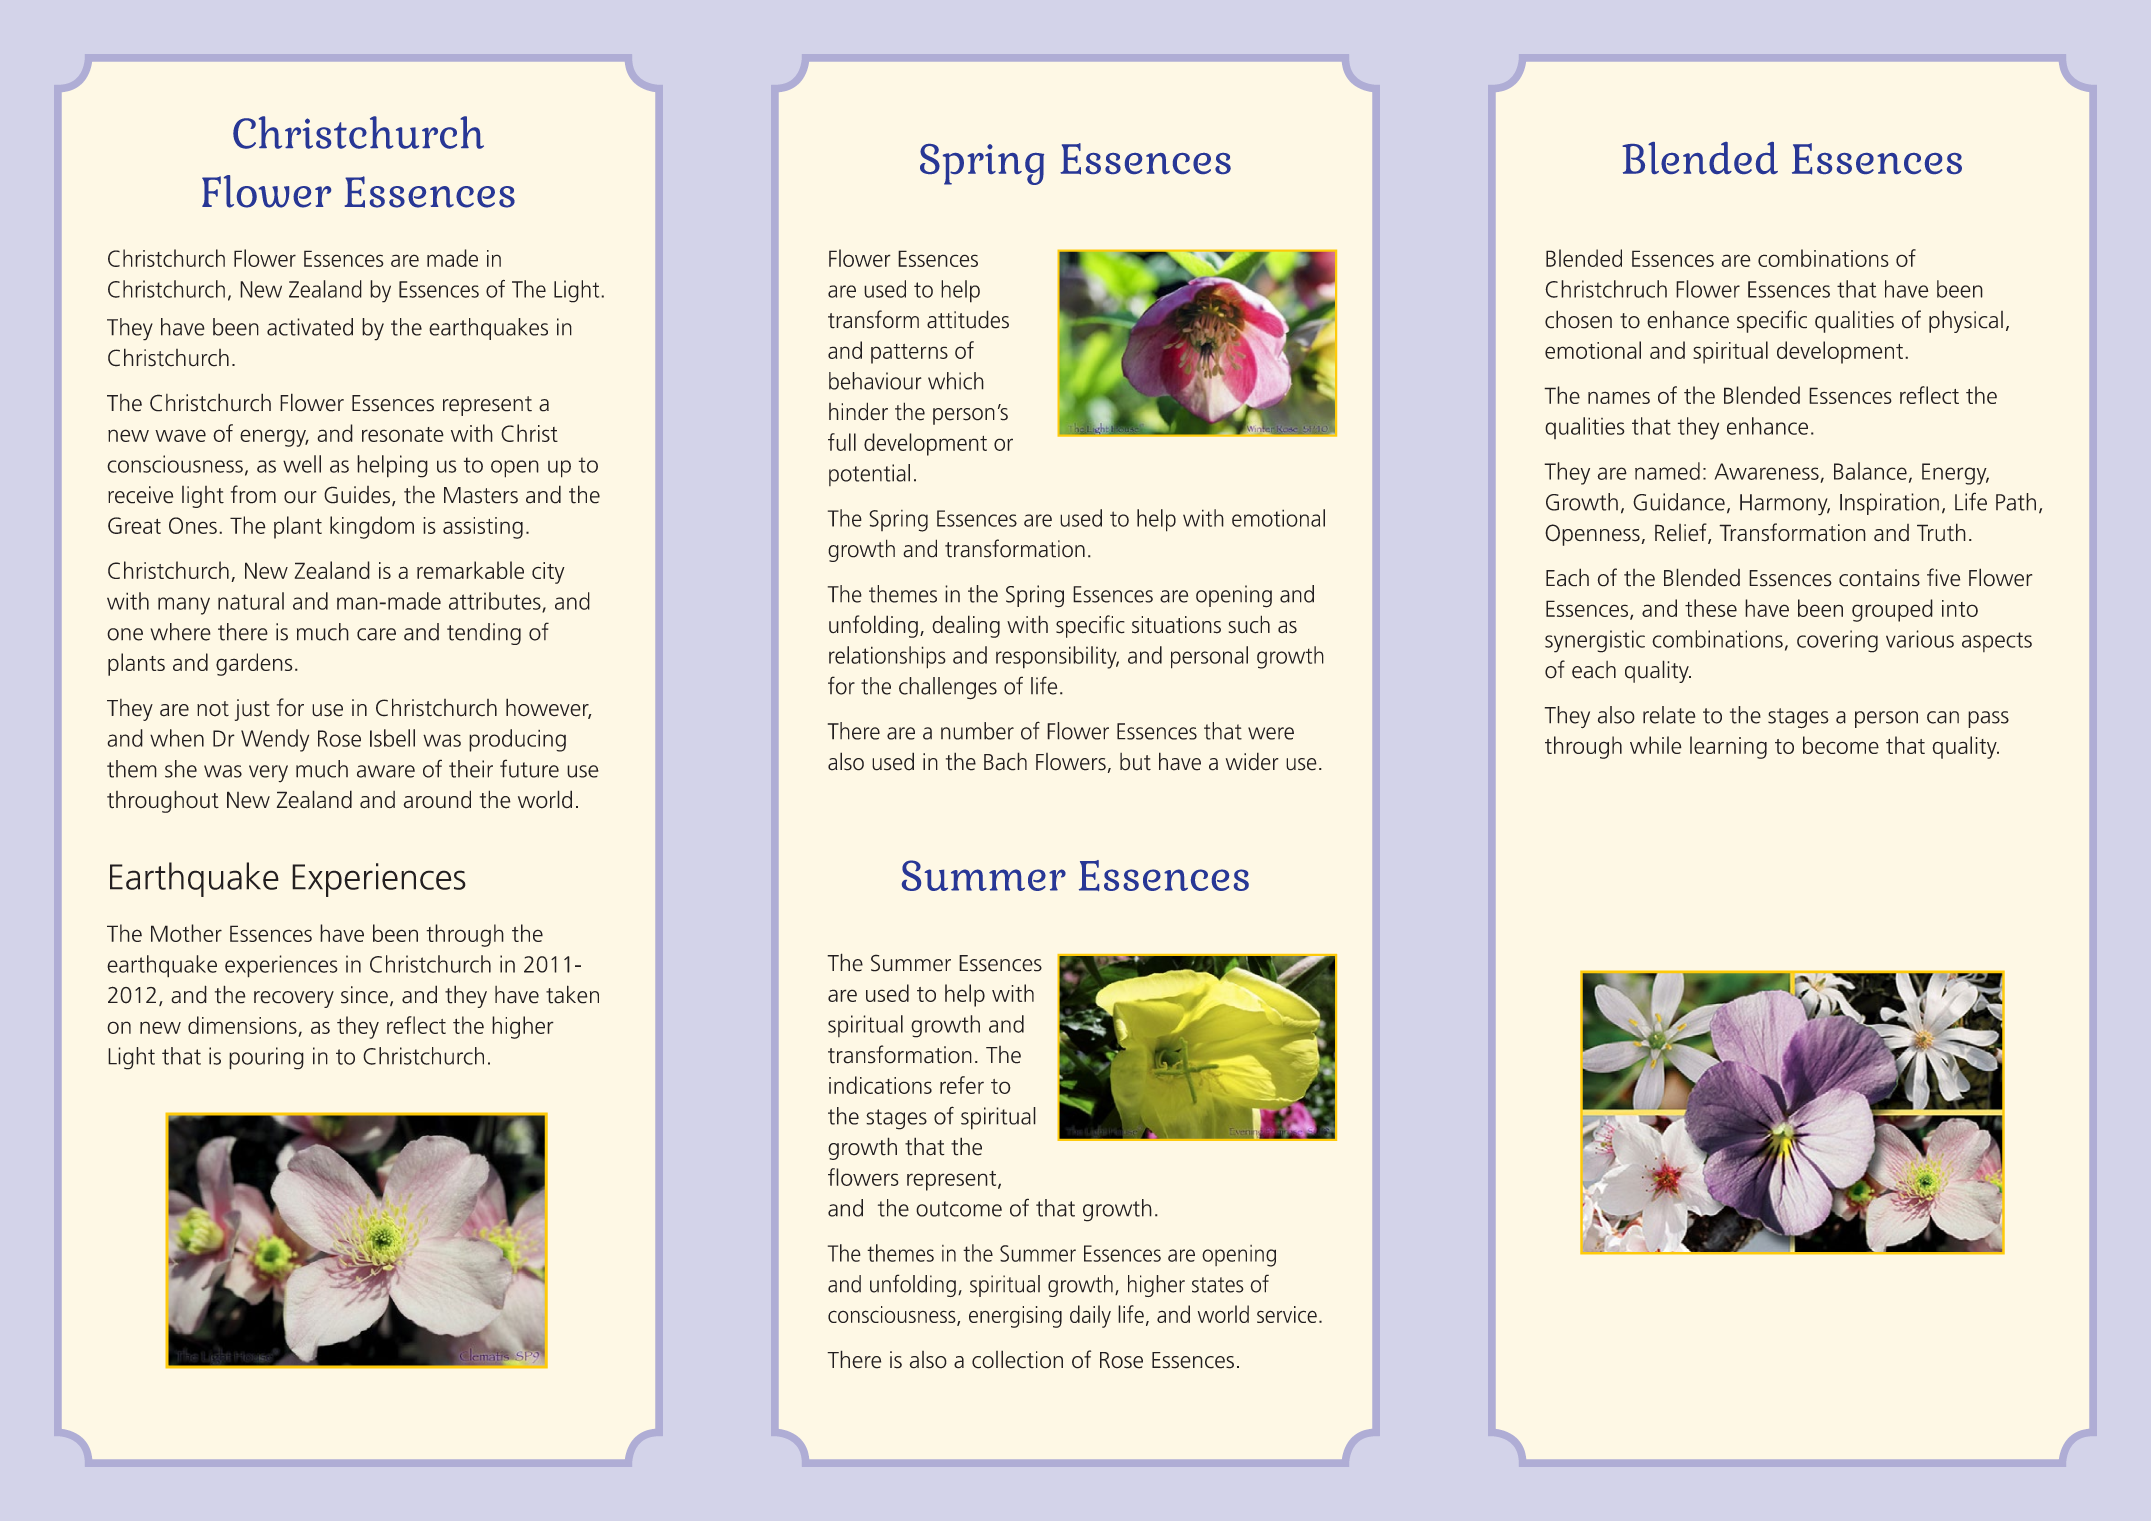  Describe the element at coordinates (572, 994) in the screenshot. I see `taken` at that location.
